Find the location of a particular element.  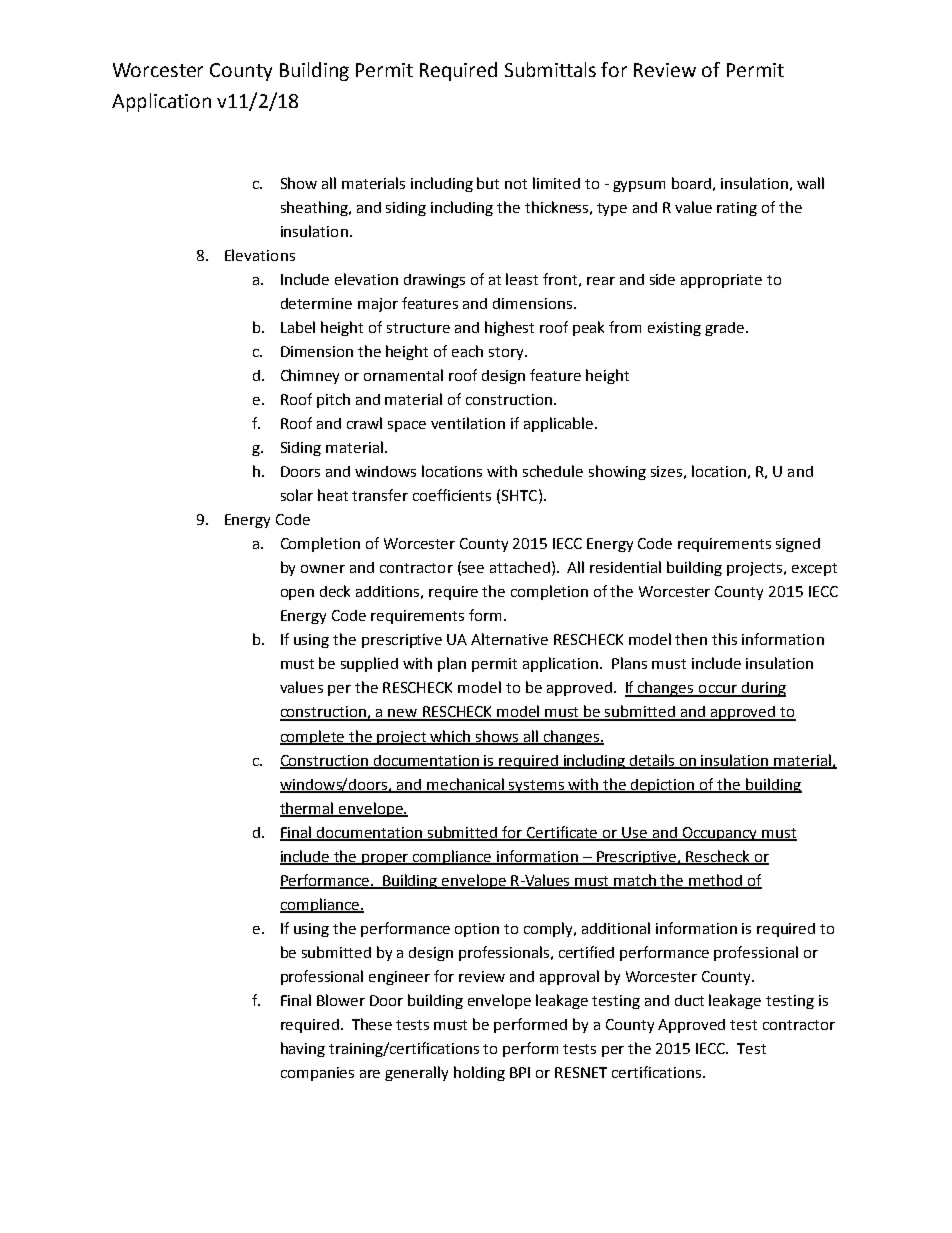

supplied is located at coordinates (369, 664).
